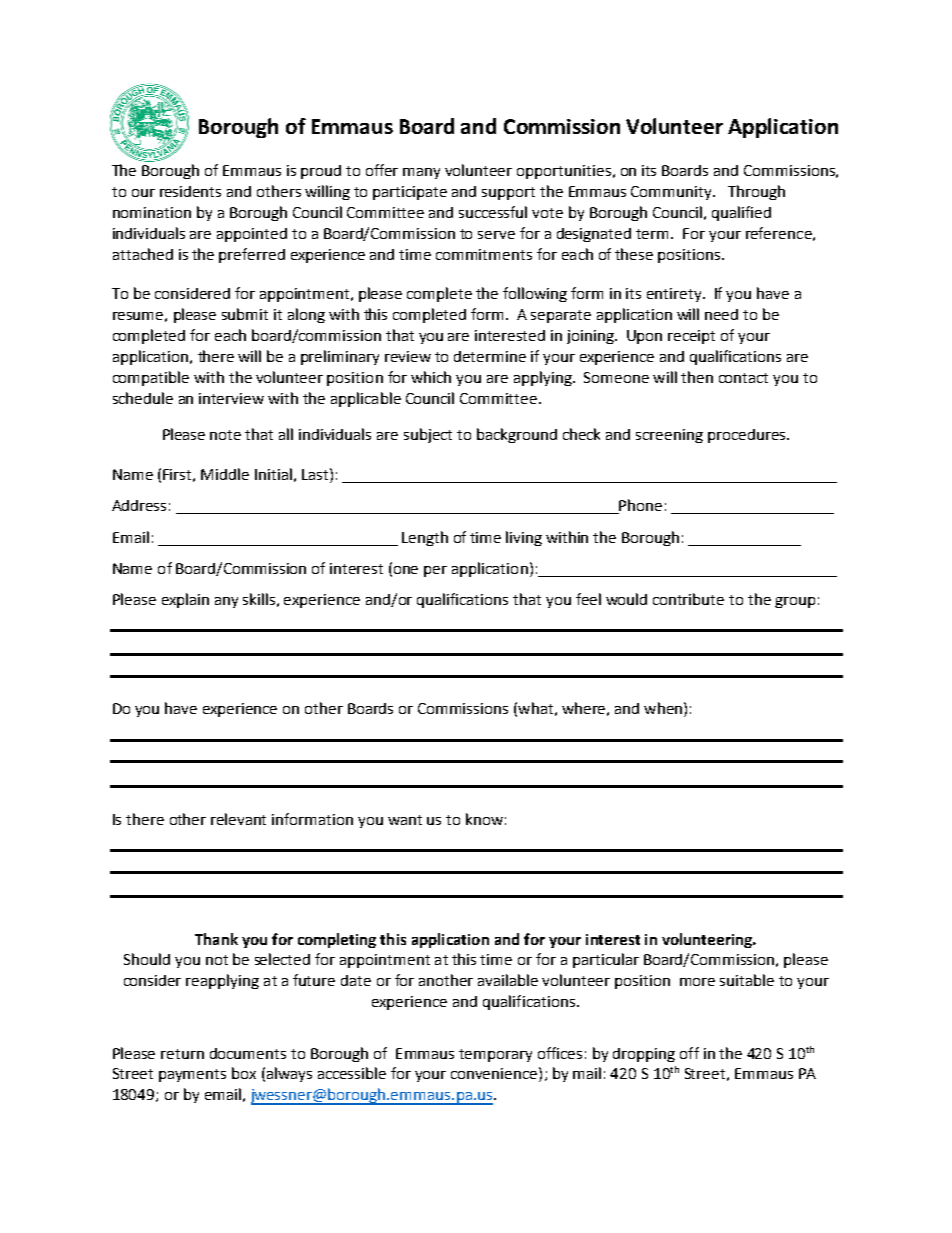 The image size is (952, 1233). Describe the element at coordinates (185, 600) in the screenshot. I see `explain` at that location.
